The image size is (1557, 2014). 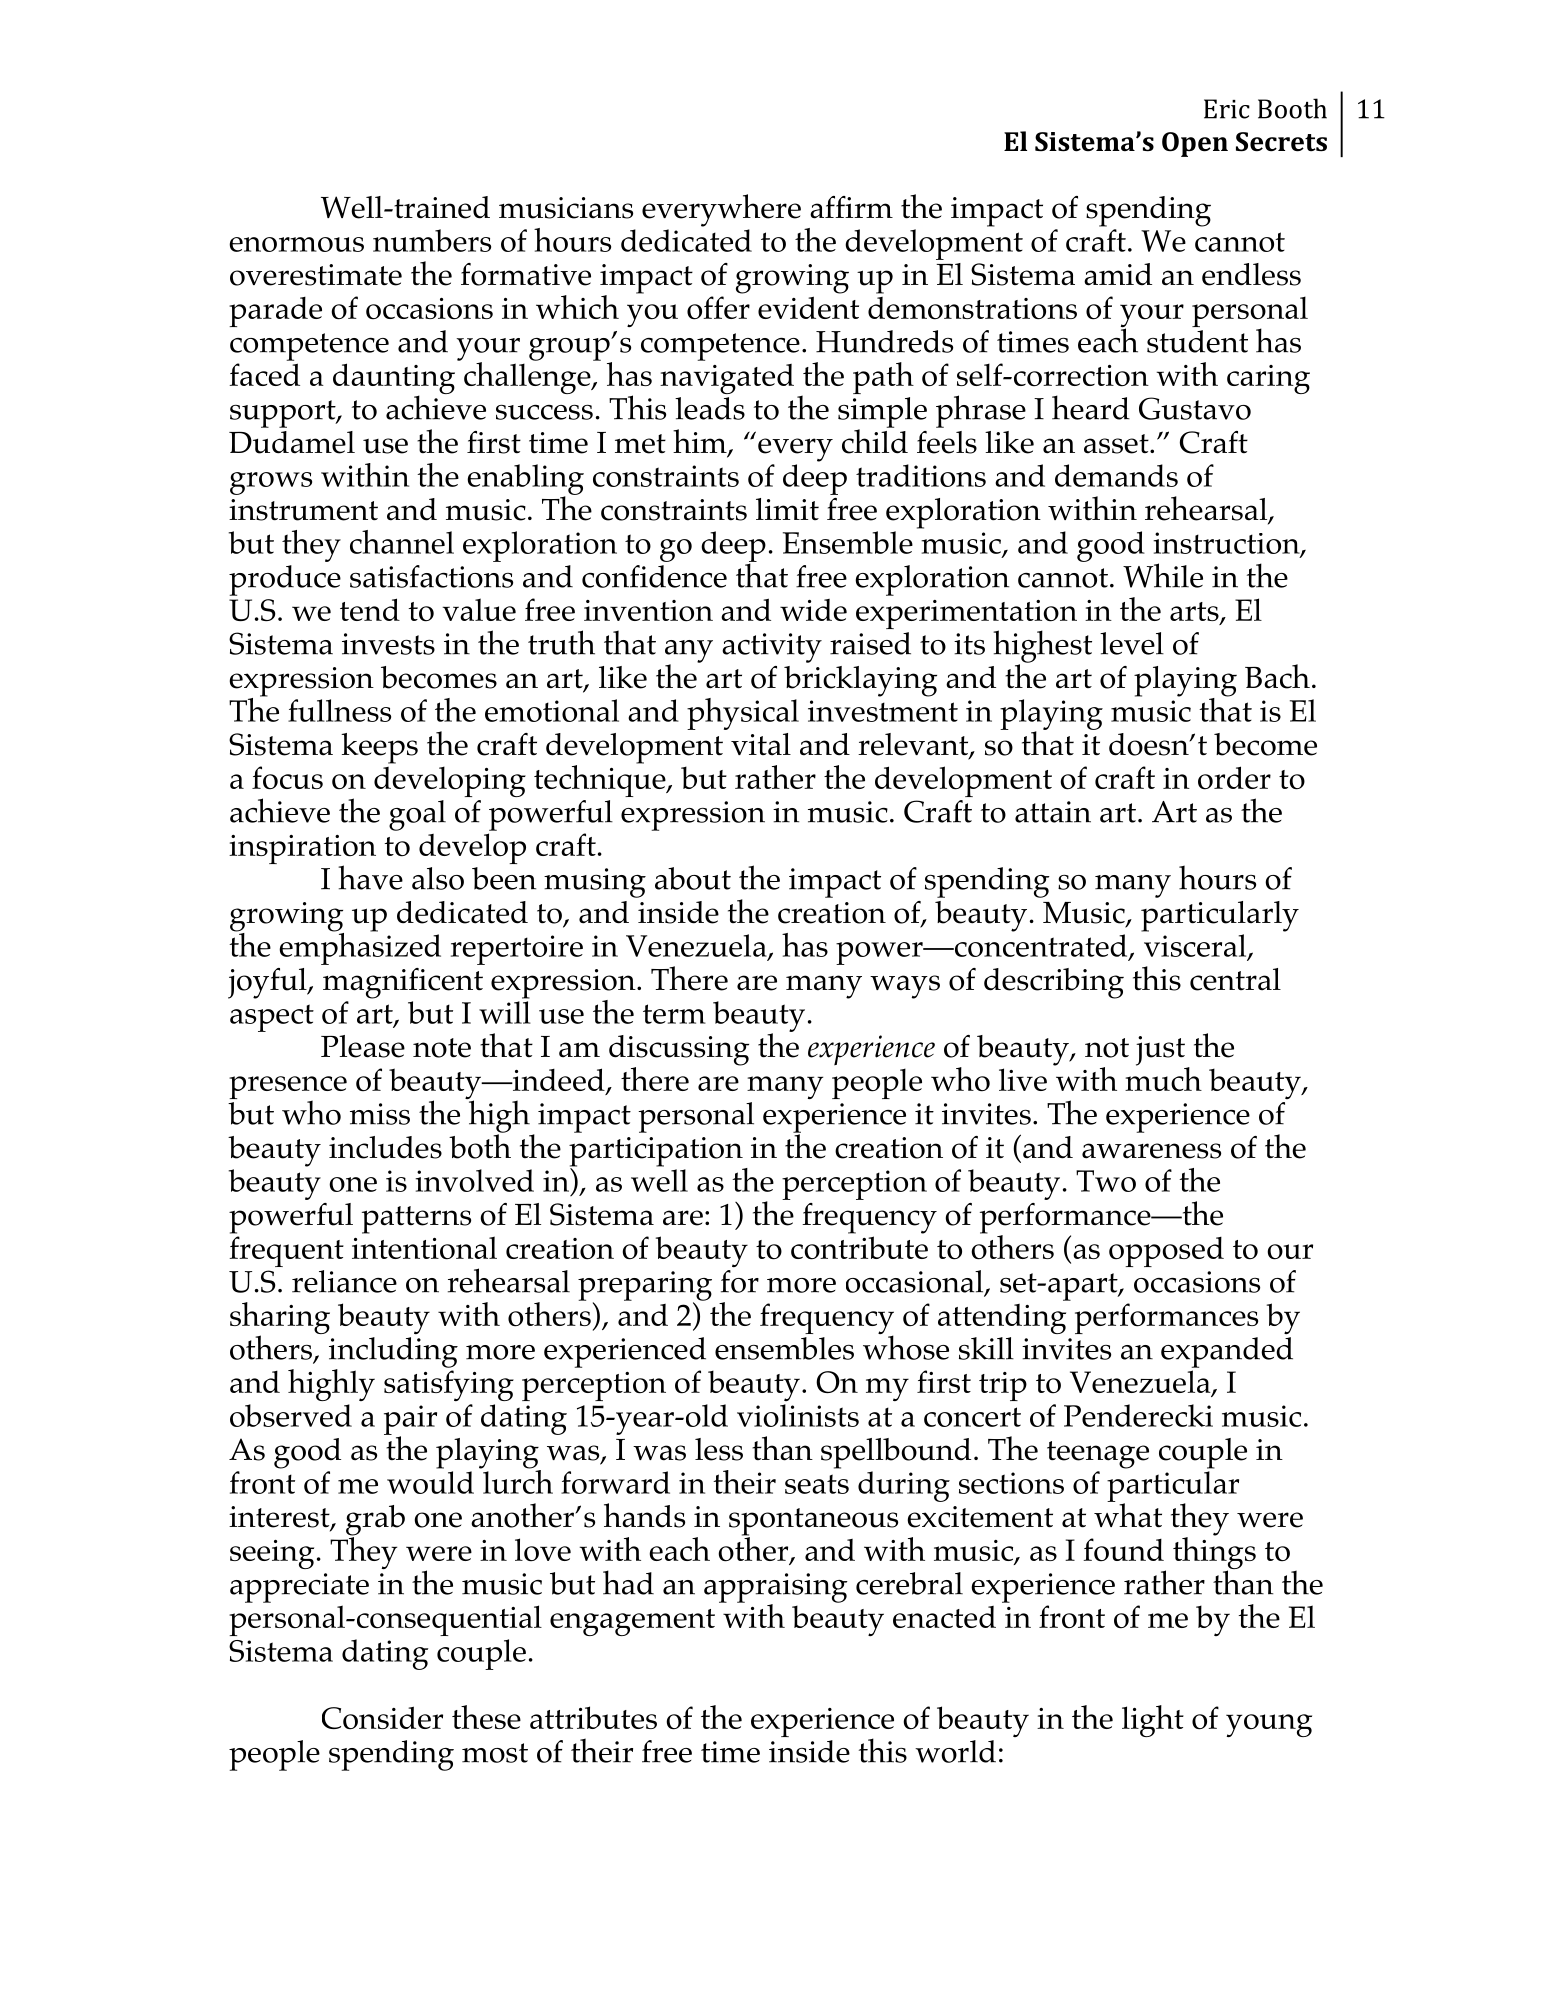 I want to click on term, so click(x=674, y=1014).
